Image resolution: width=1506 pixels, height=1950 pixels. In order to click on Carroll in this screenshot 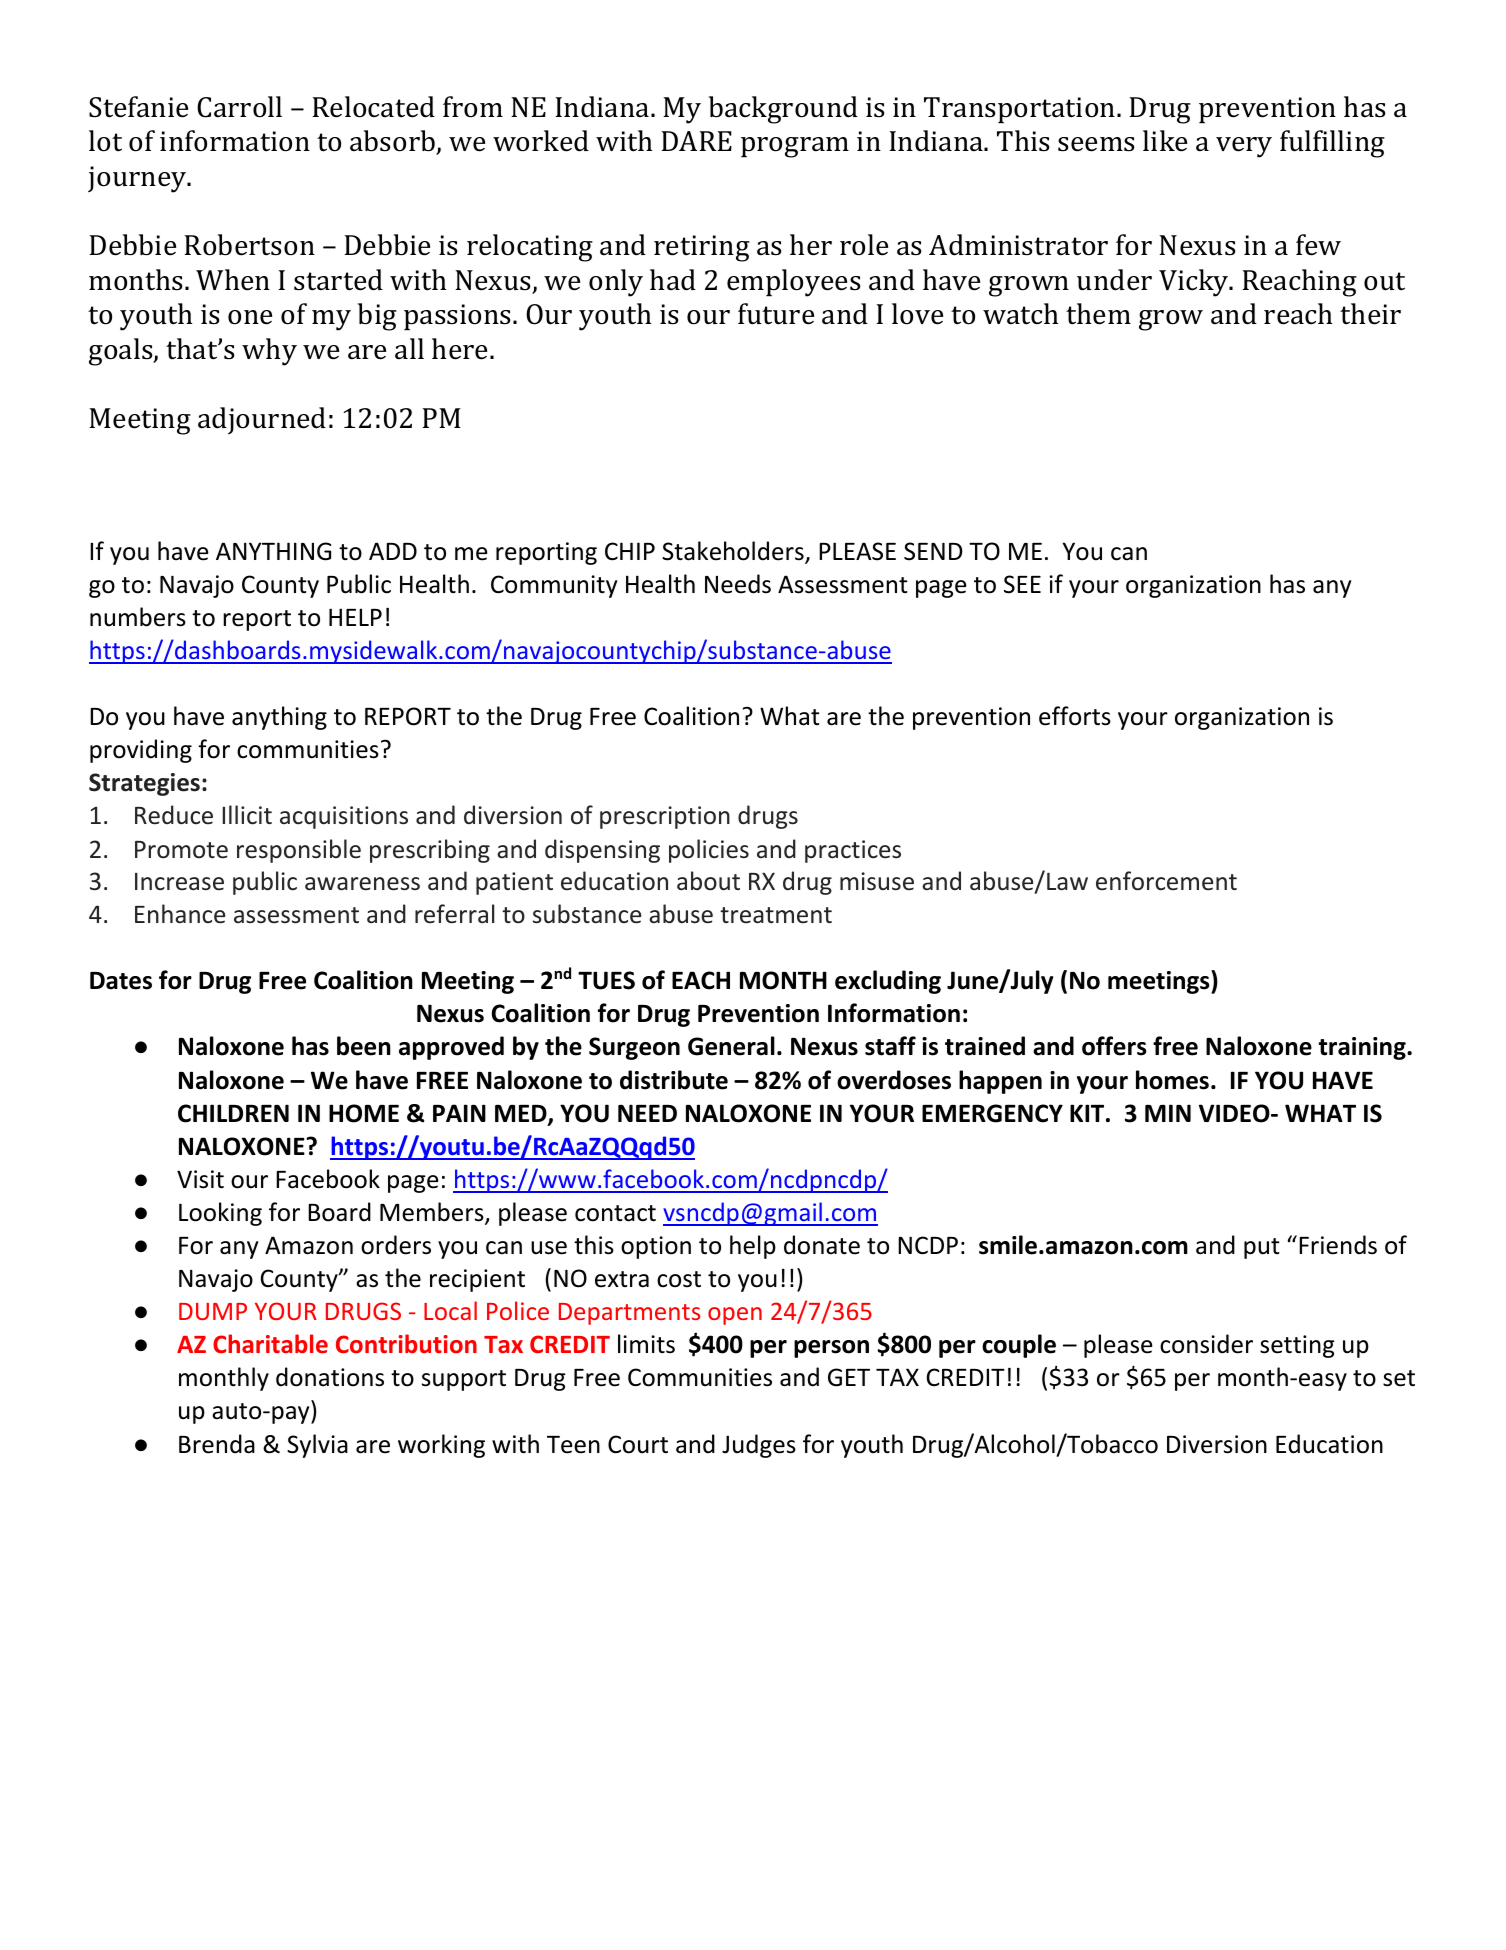, I will do `click(239, 107)`.
